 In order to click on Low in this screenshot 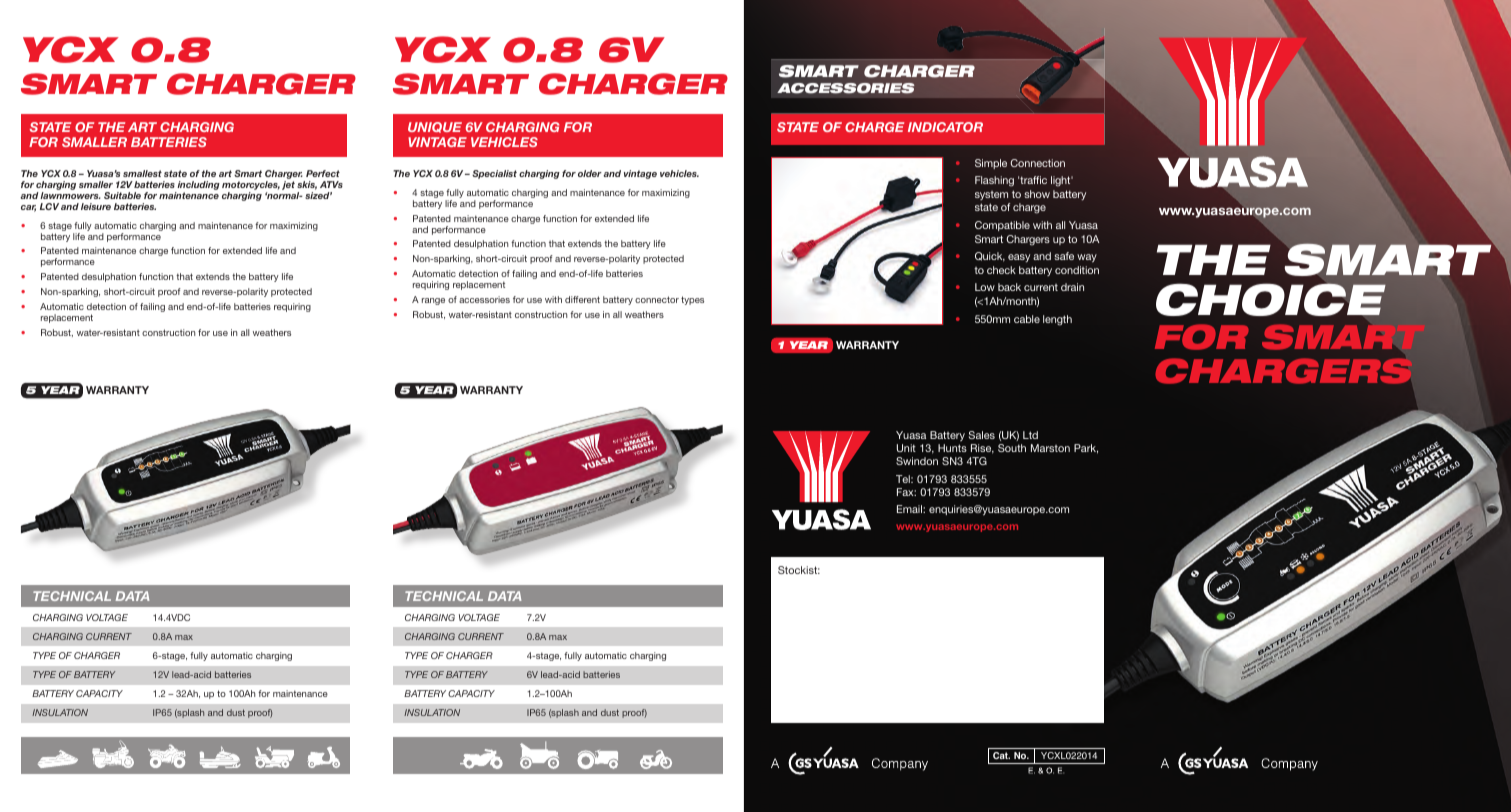, I will do `click(985, 287)`.
